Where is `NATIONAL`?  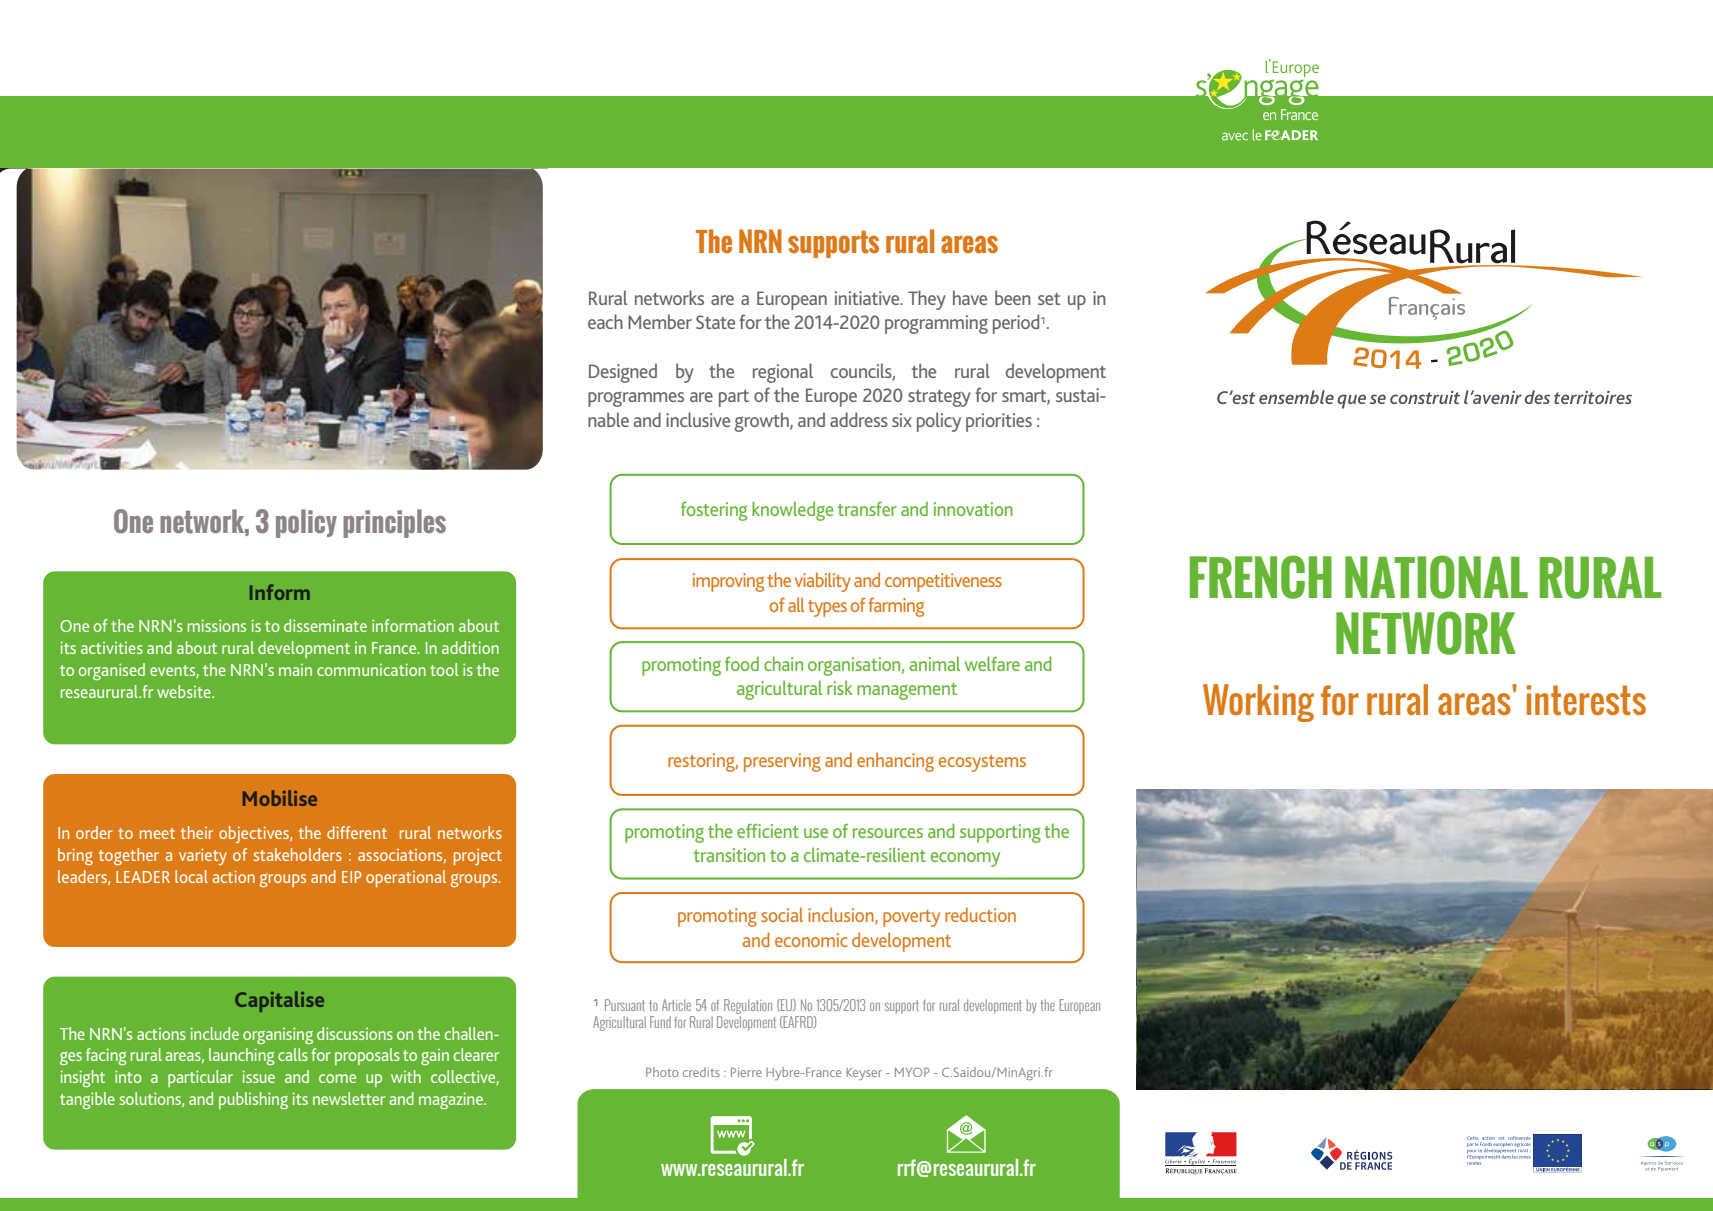 NATIONAL is located at coordinates (1436, 577).
